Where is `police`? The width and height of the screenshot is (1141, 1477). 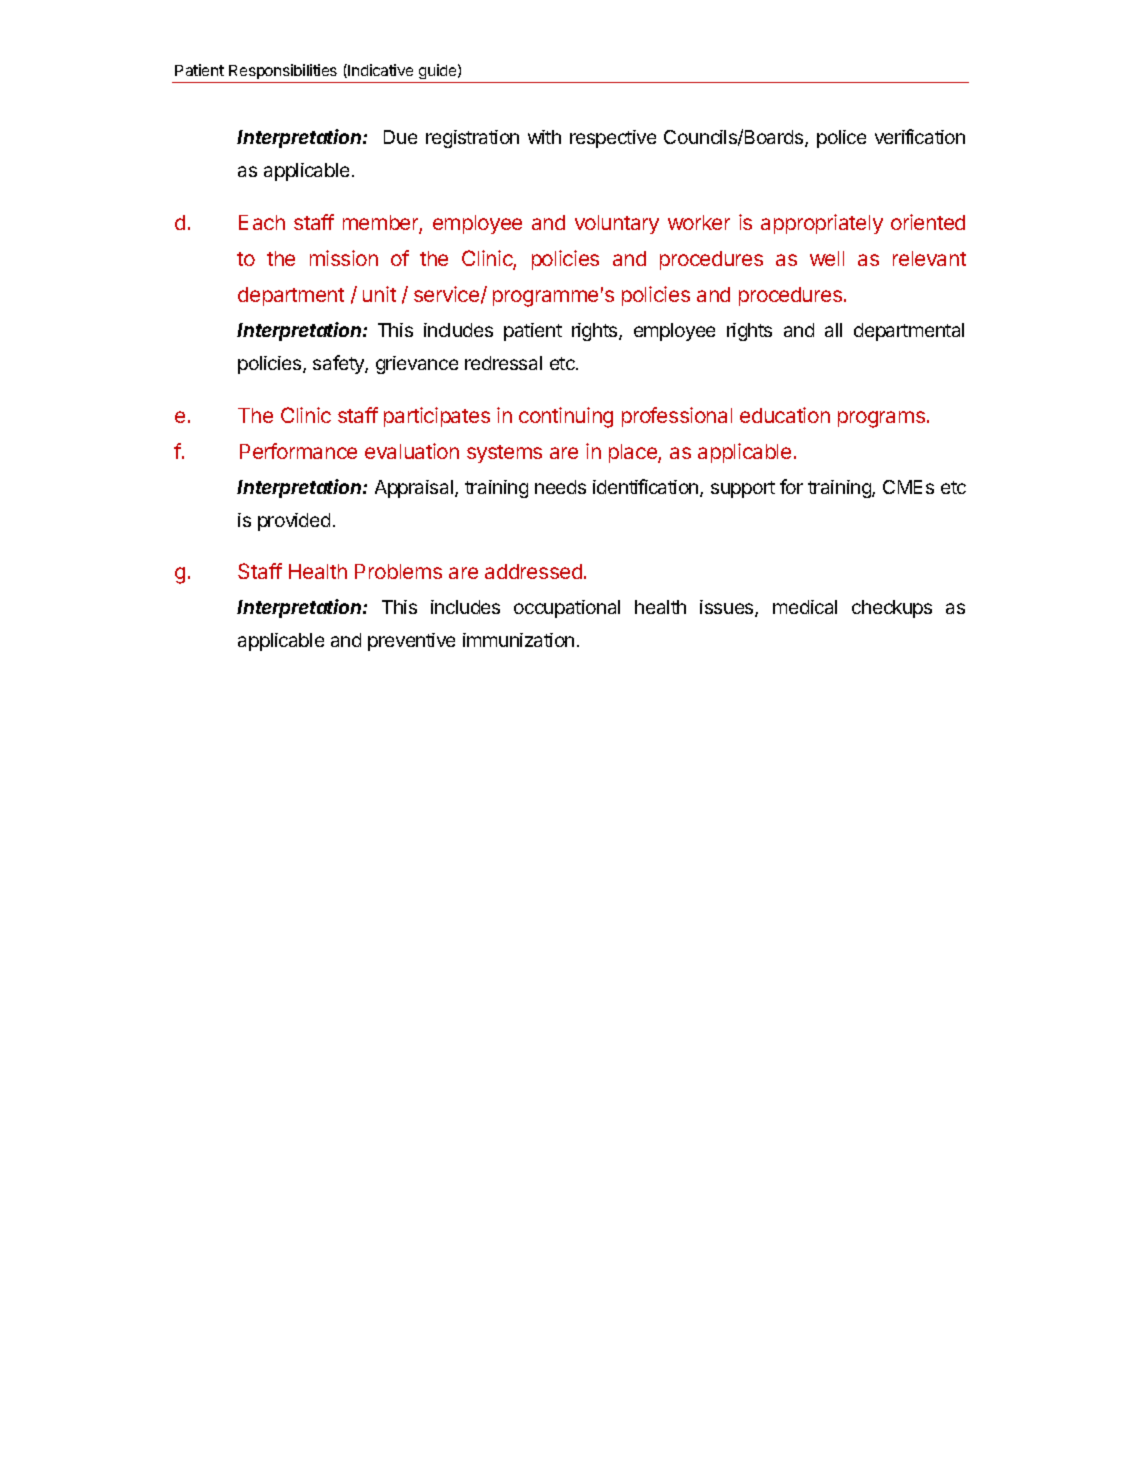
police is located at coordinates (841, 139).
